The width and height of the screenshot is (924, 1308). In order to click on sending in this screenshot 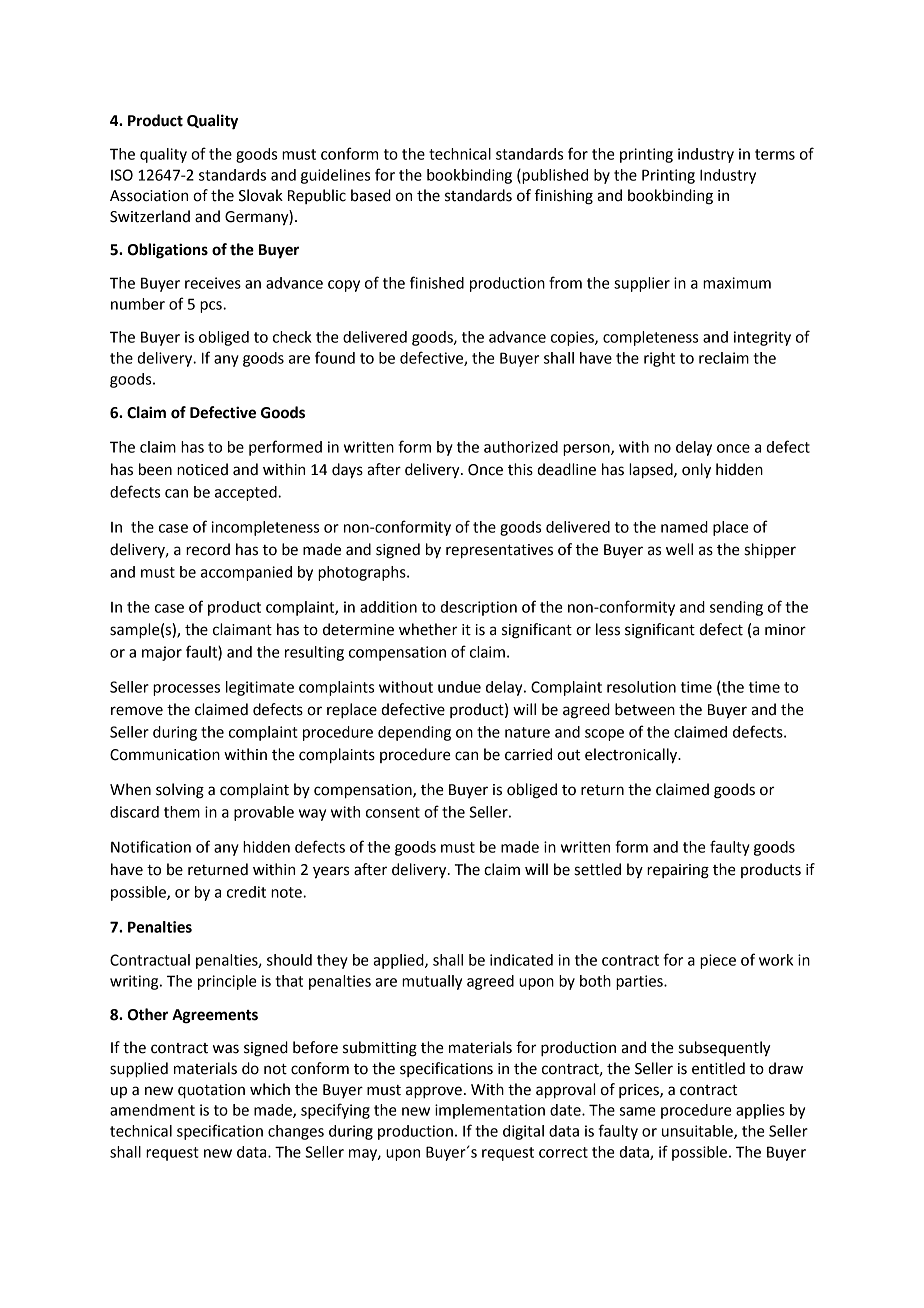, I will do `click(736, 608)`.
